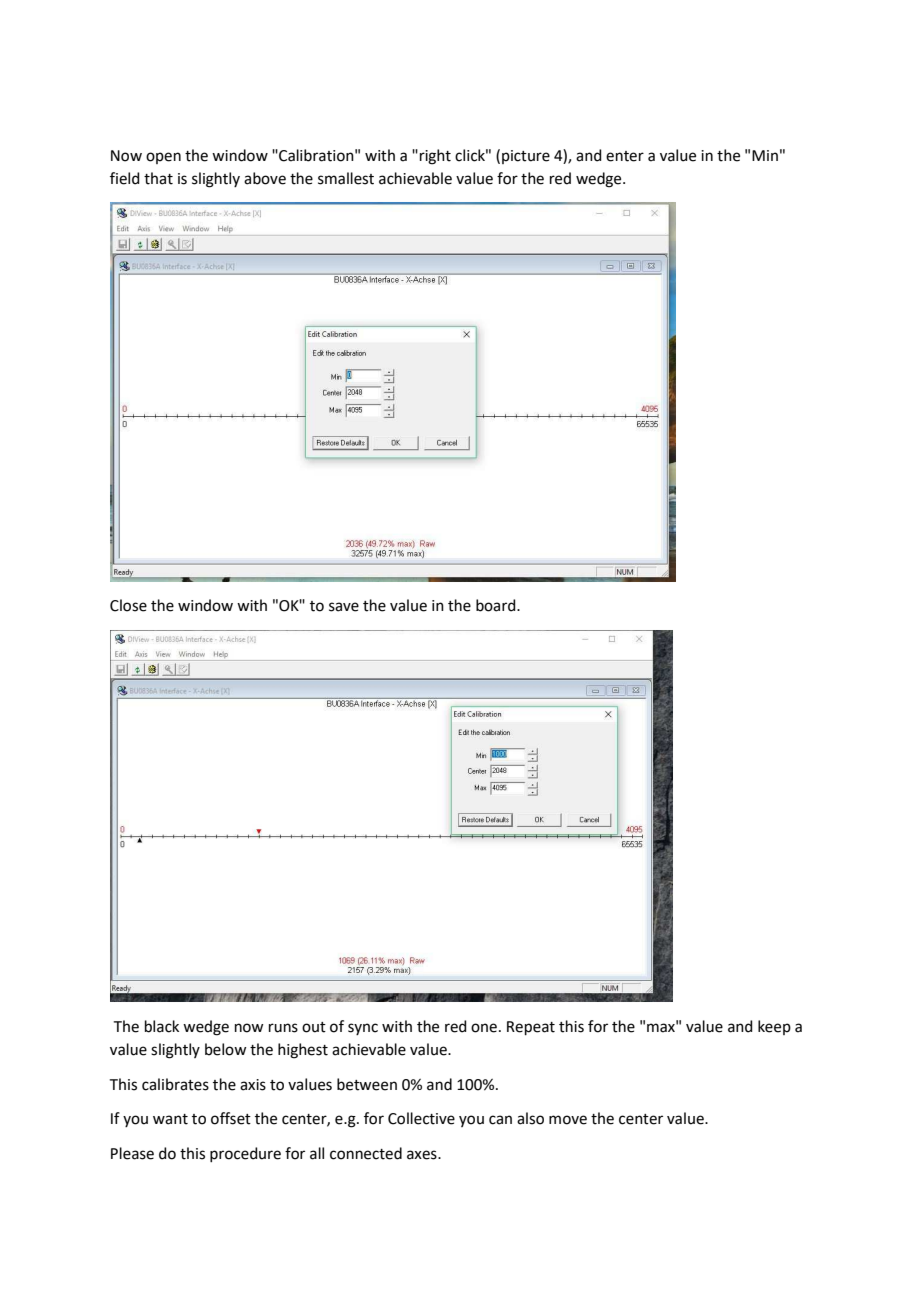 Image resolution: width=924 pixels, height=1308 pixels. Describe the element at coordinates (162, 1026) in the image. I see `black` at that location.
